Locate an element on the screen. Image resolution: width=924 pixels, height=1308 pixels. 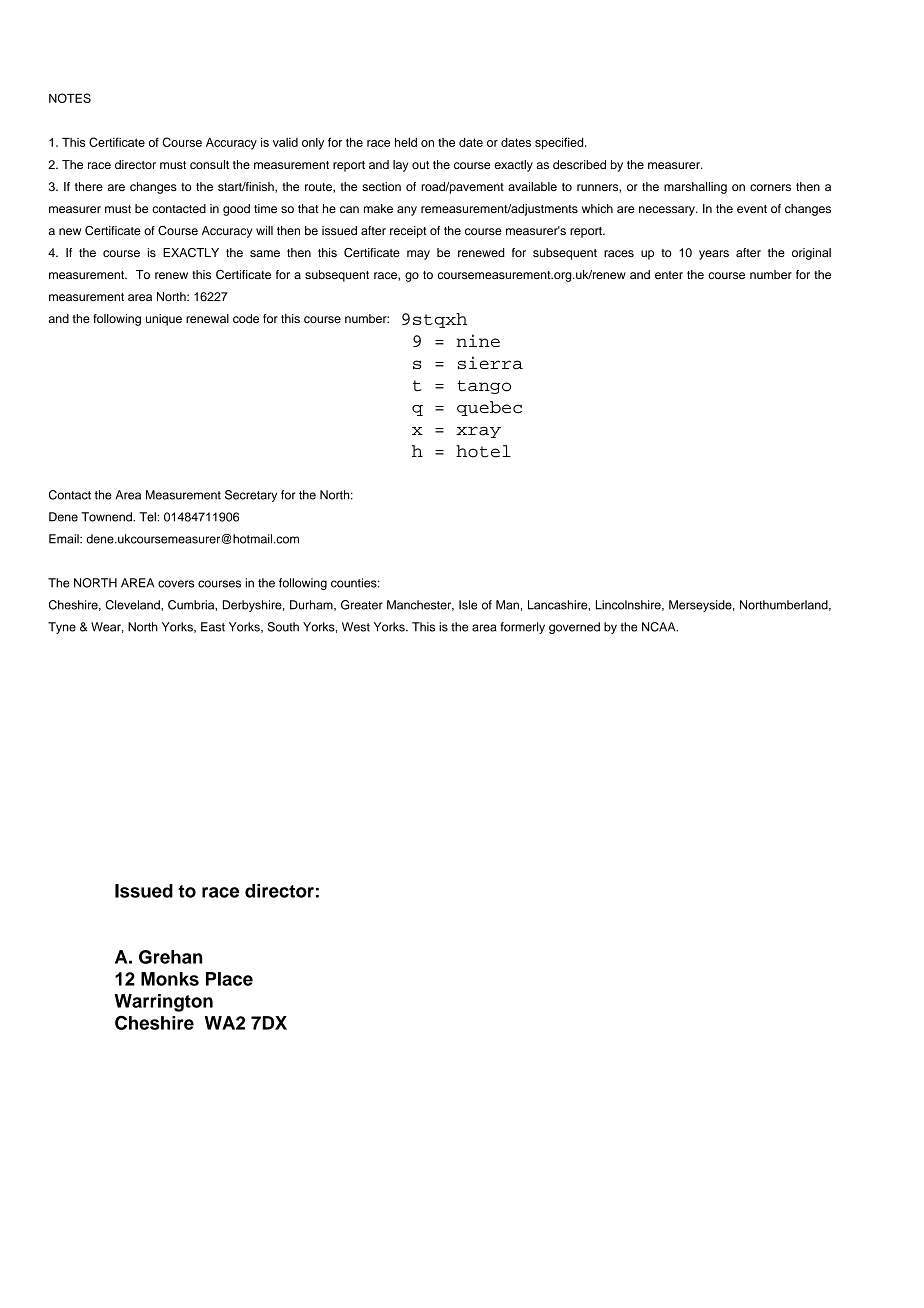
NCAA is located at coordinates (660, 627).
